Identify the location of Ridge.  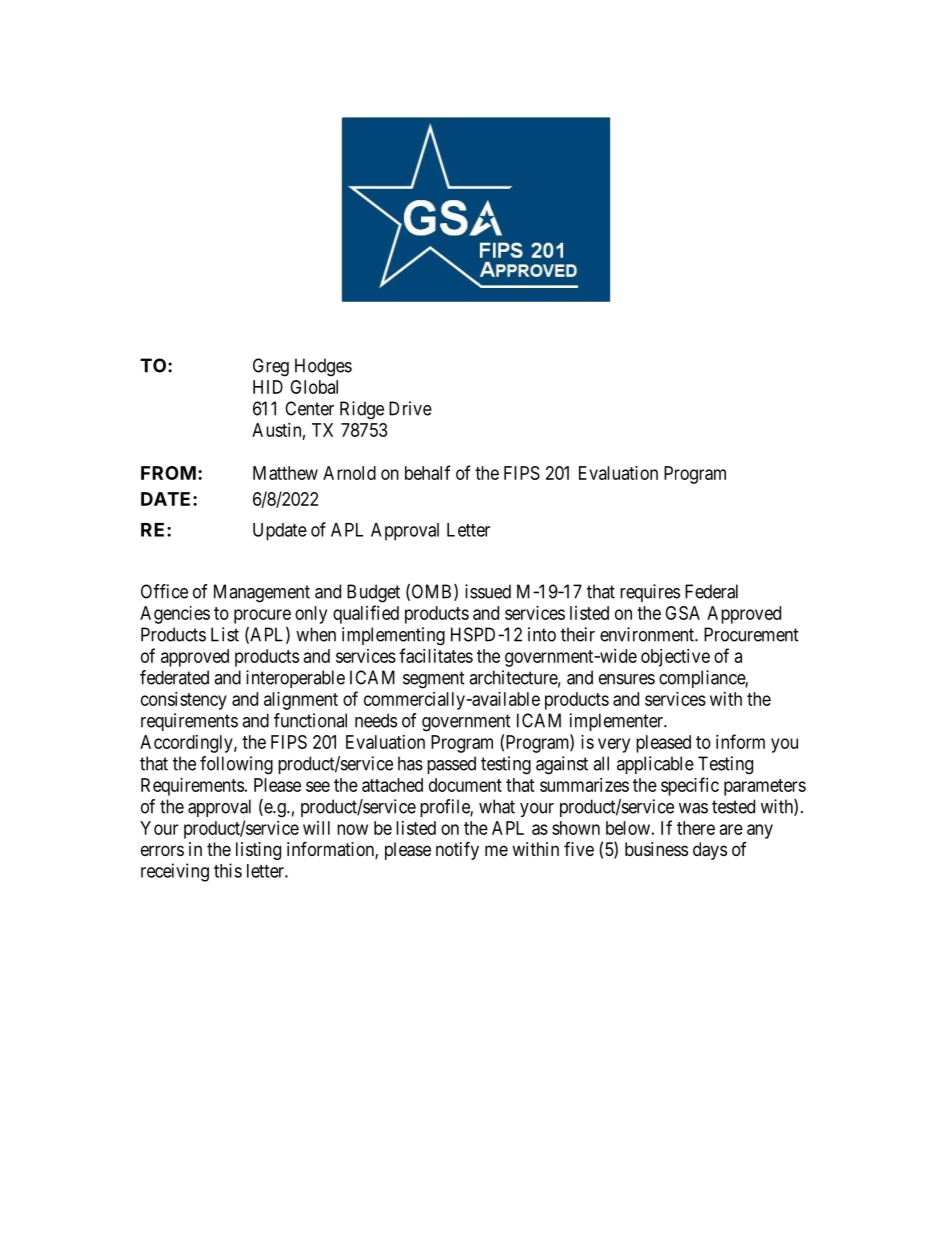
(362, 410).
